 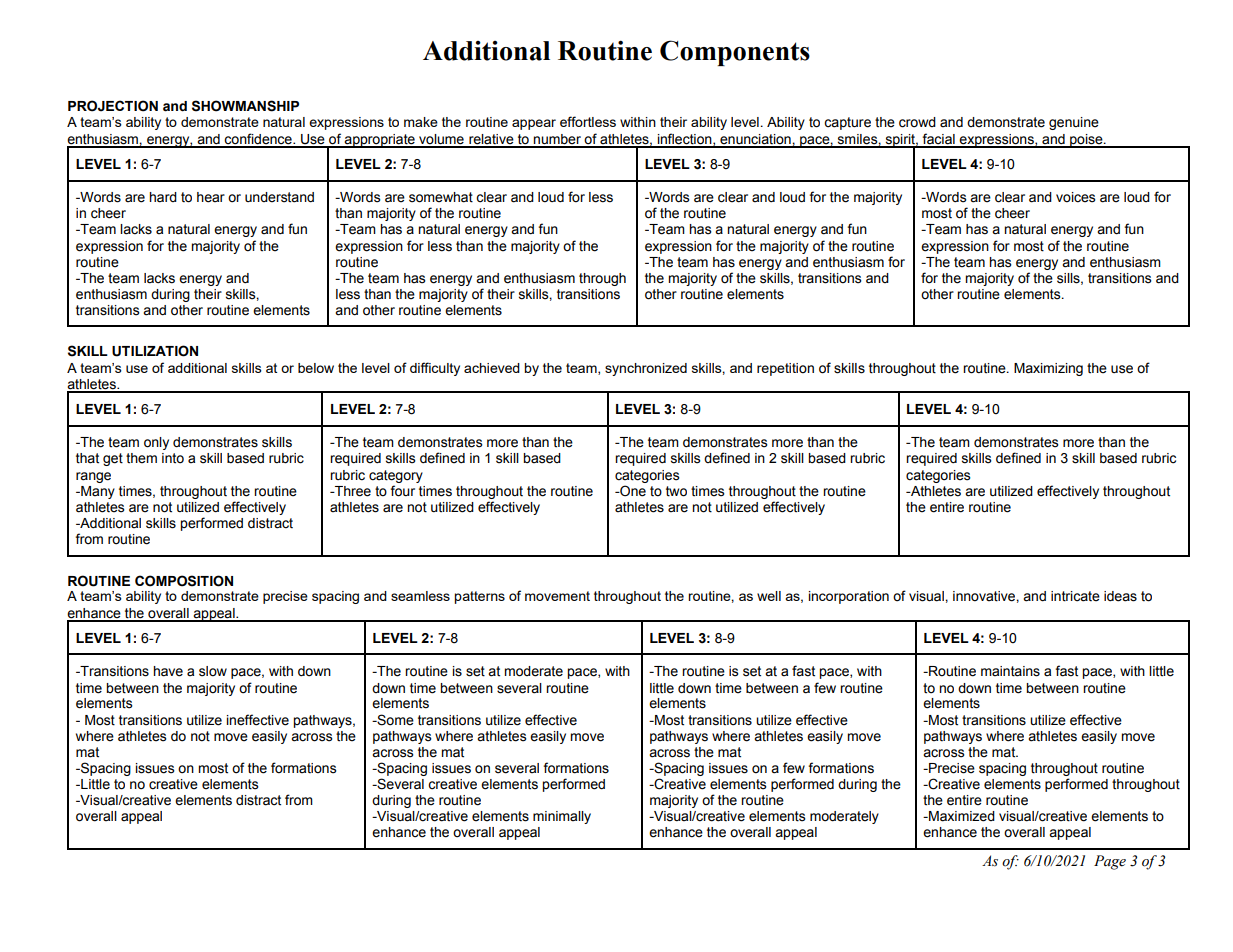 I want to click on maintains, so click(x=1010, y=671).
